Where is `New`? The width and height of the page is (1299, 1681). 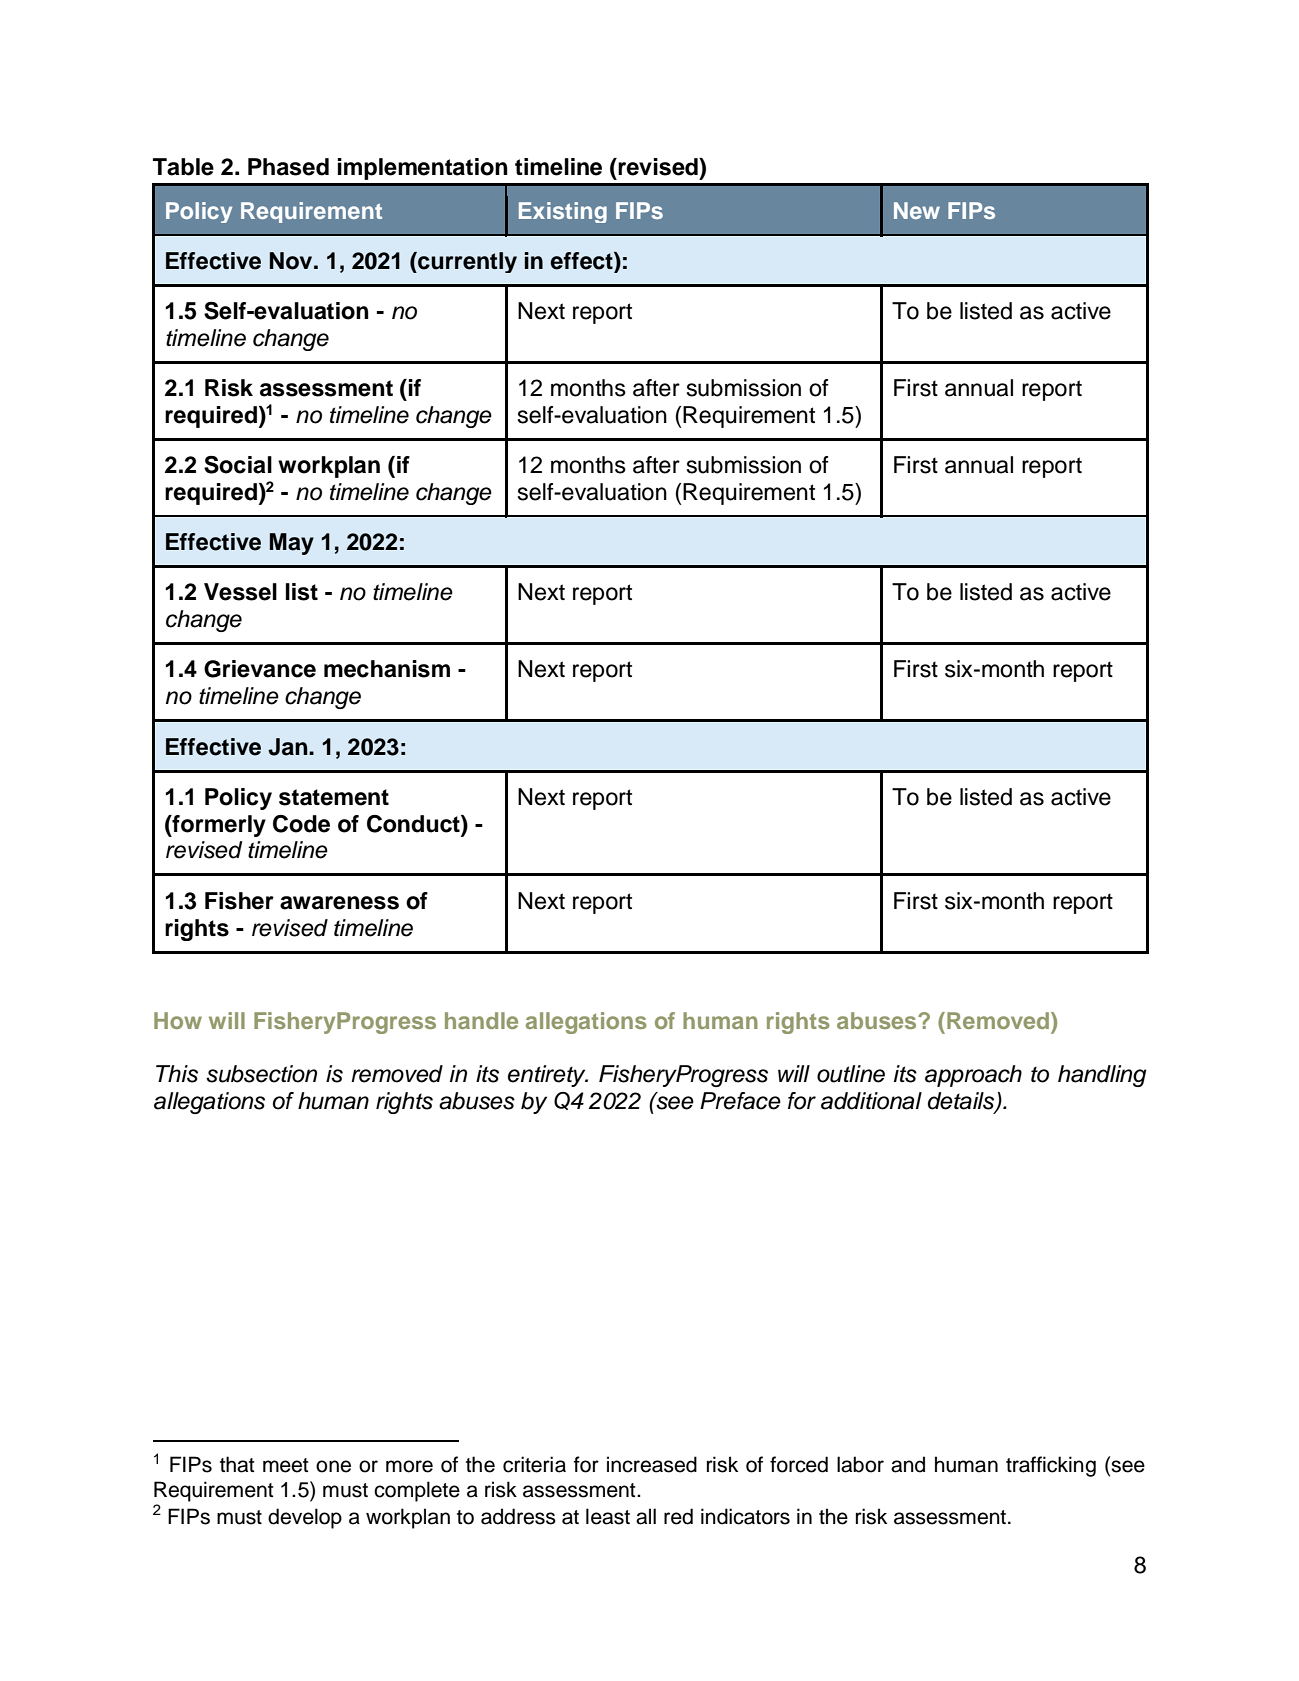 New is located at coordinates (917, 210).
